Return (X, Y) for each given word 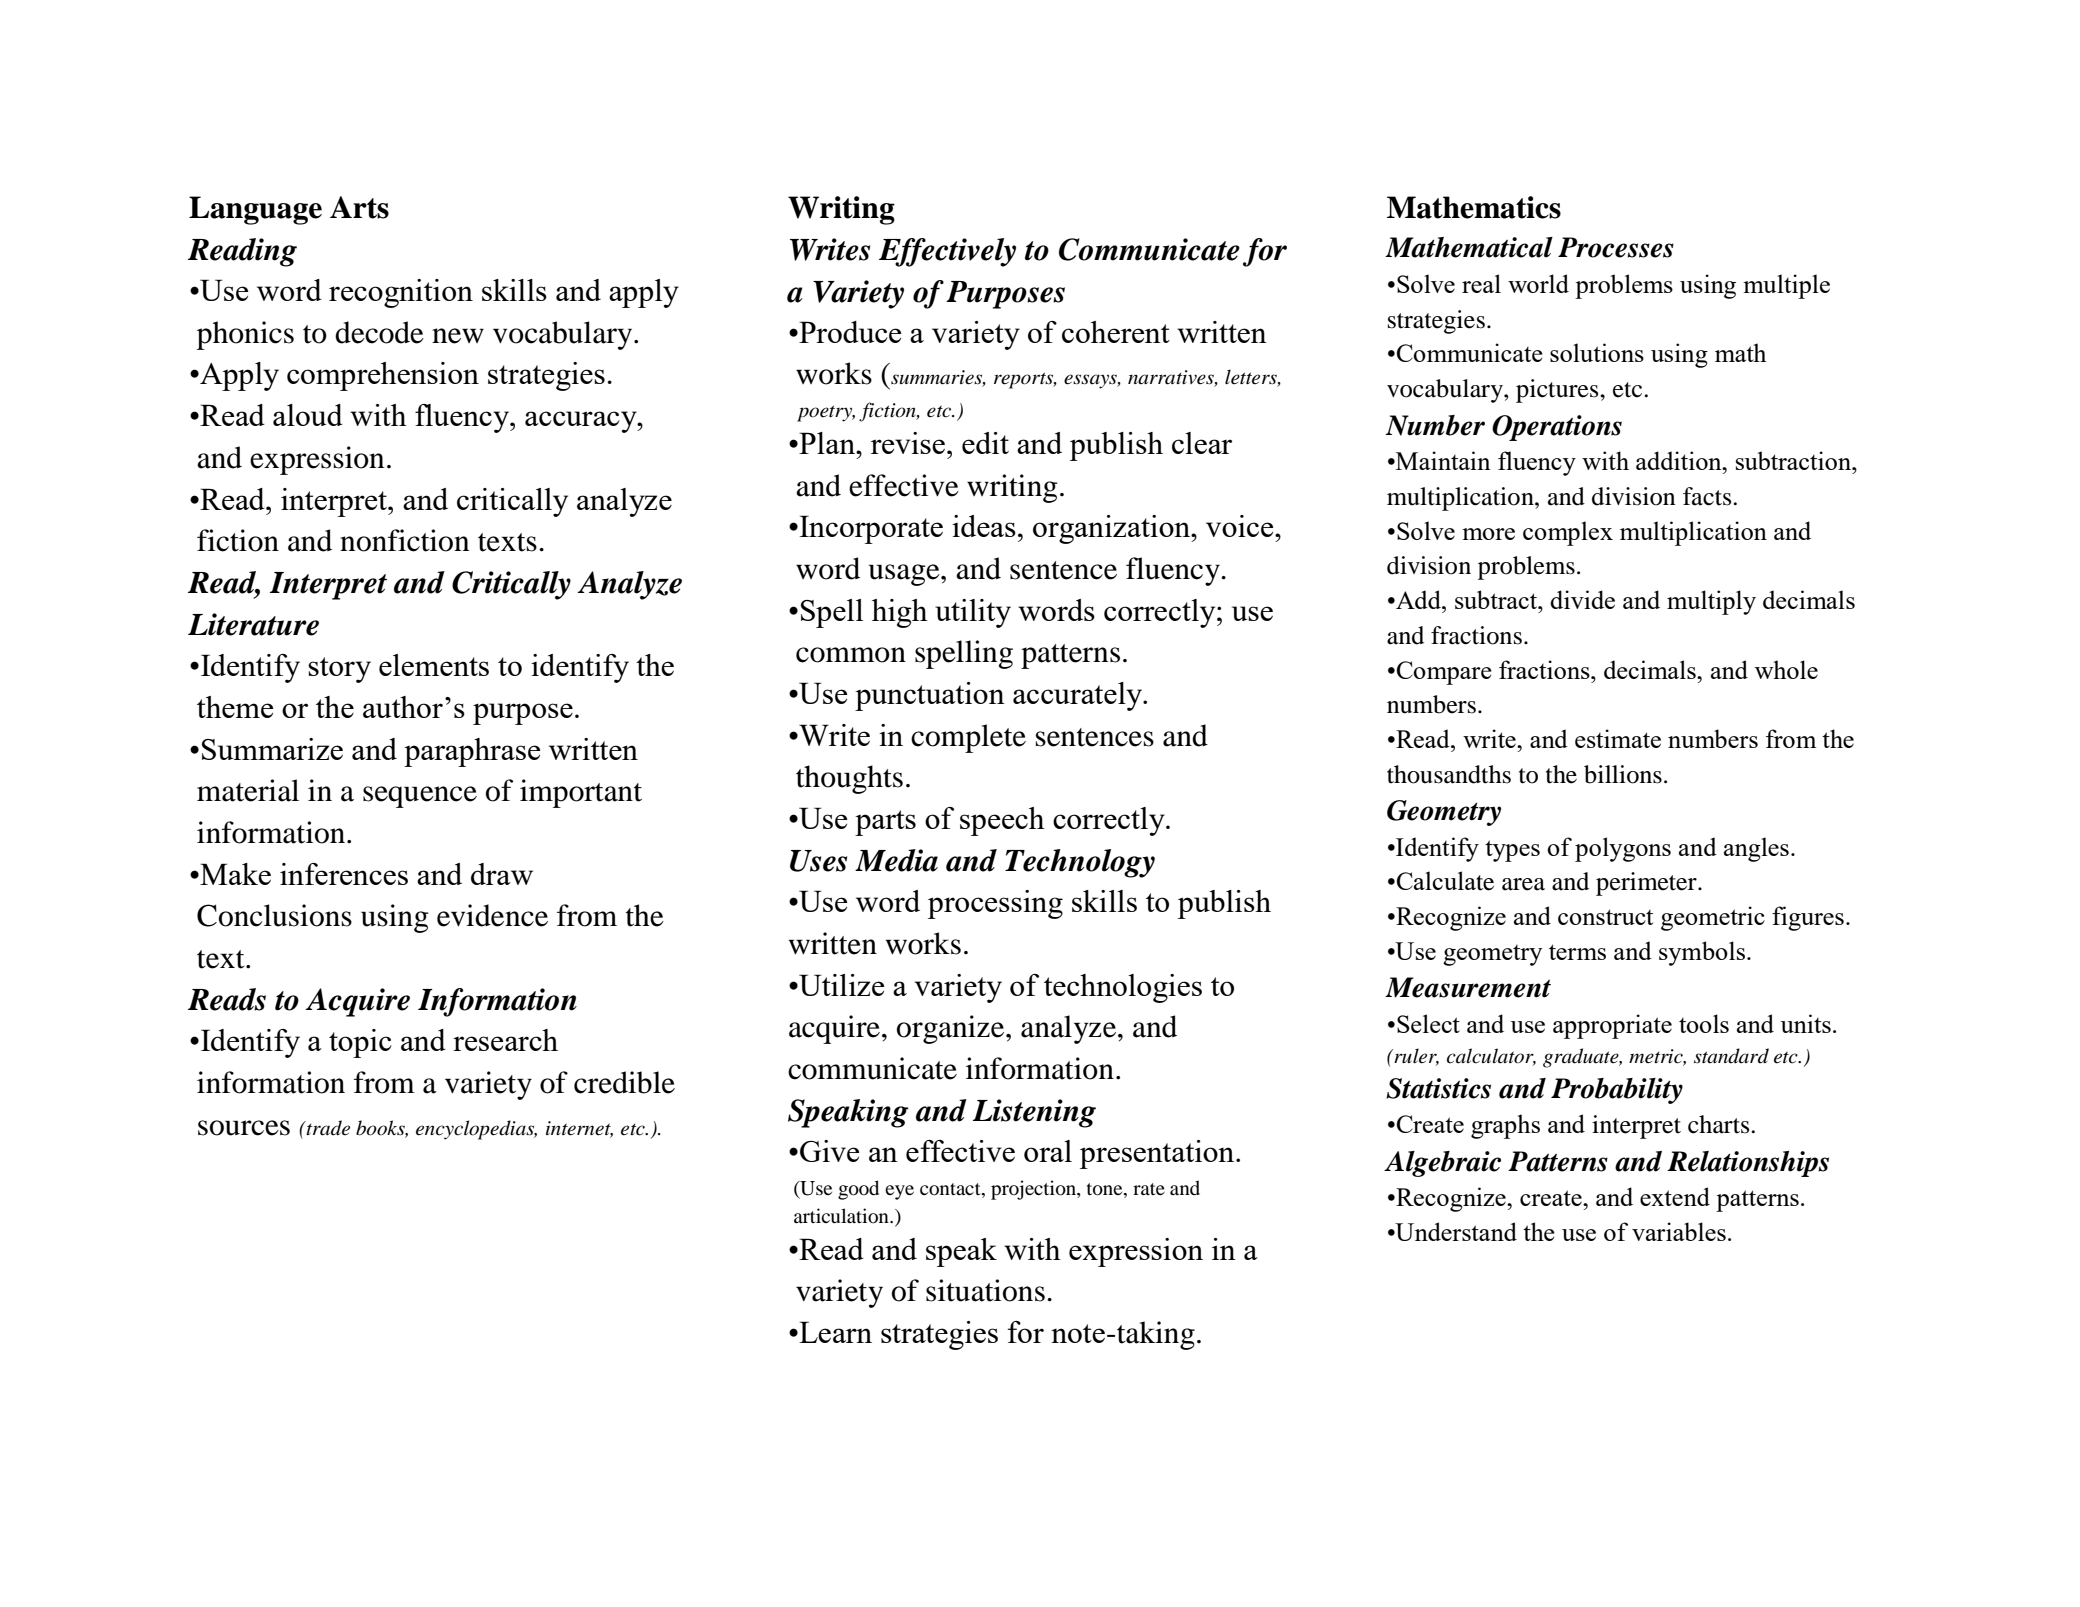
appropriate (1612, 1026)
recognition (401, 293)
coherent (1116, 332)
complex (1568, 533)
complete (968, 738)
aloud (308, 415)
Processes (1616, 247)
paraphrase (472, 752)
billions (1623, 774)
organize (952, 1029)
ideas (984, 526)
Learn (834, 1332)
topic (360, 1043)
